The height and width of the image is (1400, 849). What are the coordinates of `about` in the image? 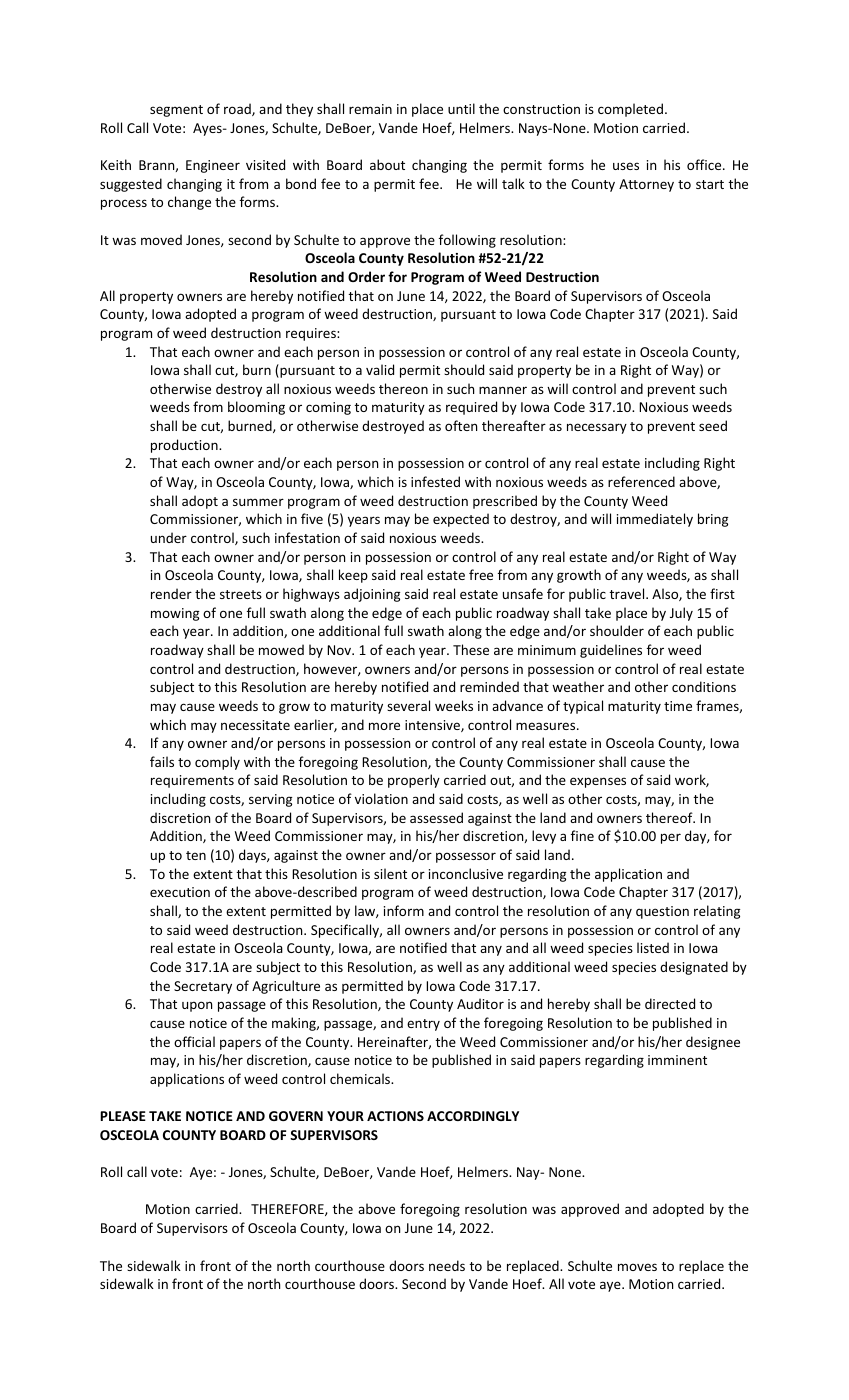 It's located at (387, 164).
